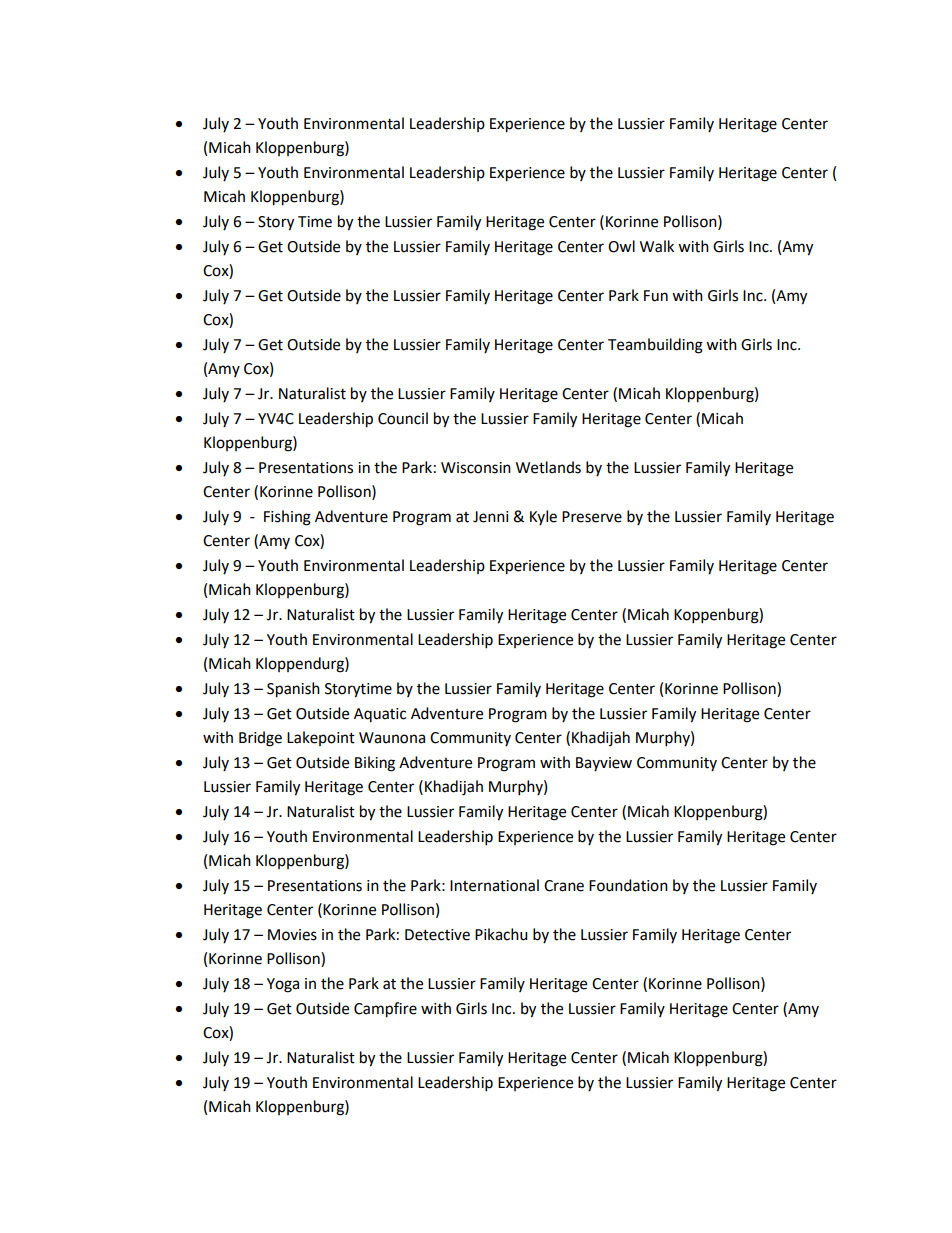 Image resolution: width=952 pixels, height=1233 pixels. What do you see at coordinates (380, 715) in the document?
I see `Aquatic` at bounding box center [380, 715].
